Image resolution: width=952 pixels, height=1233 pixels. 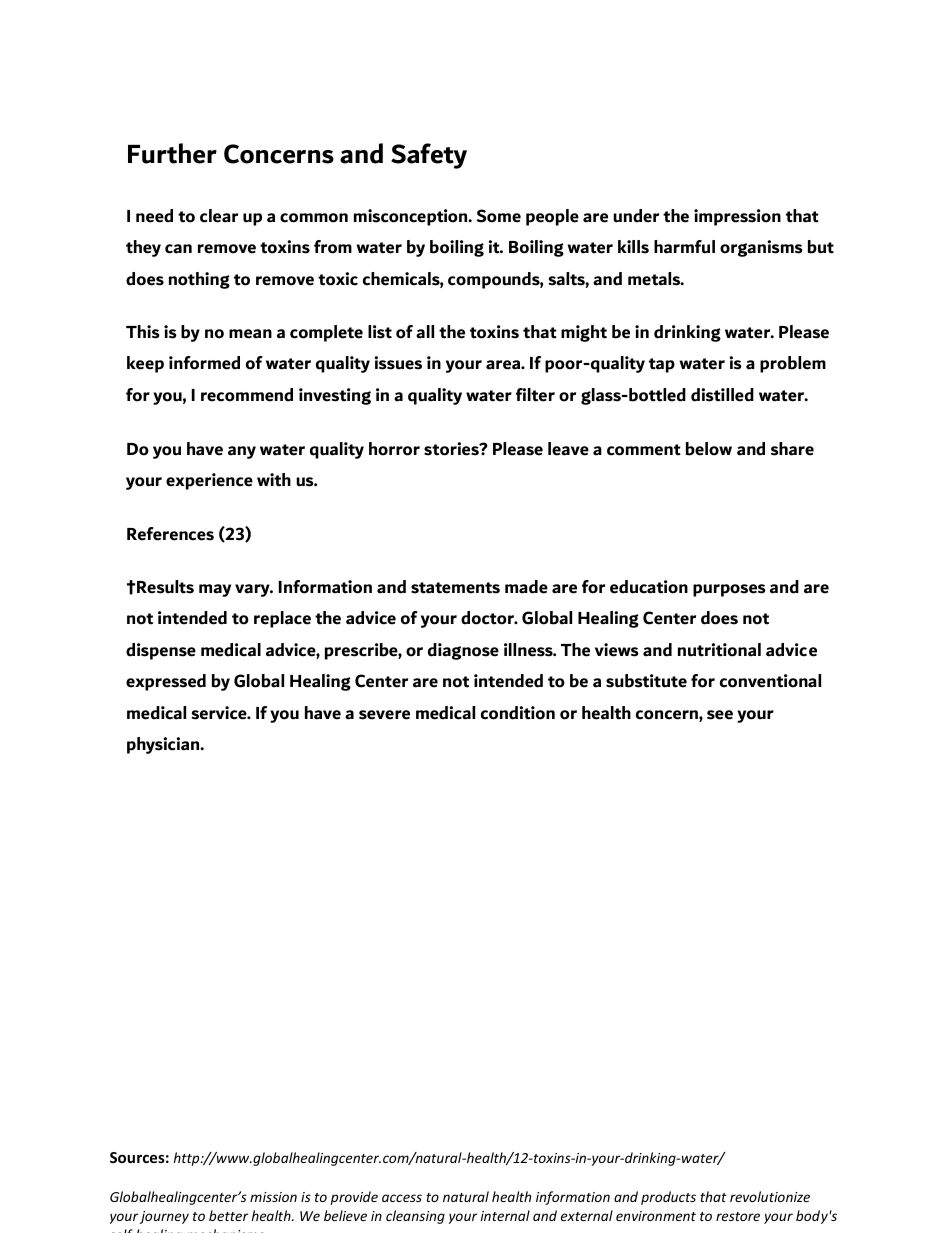 What do you see at coordinates (463, 651) in the page?
I see `diagnose` at bounding box center [463, 651].
